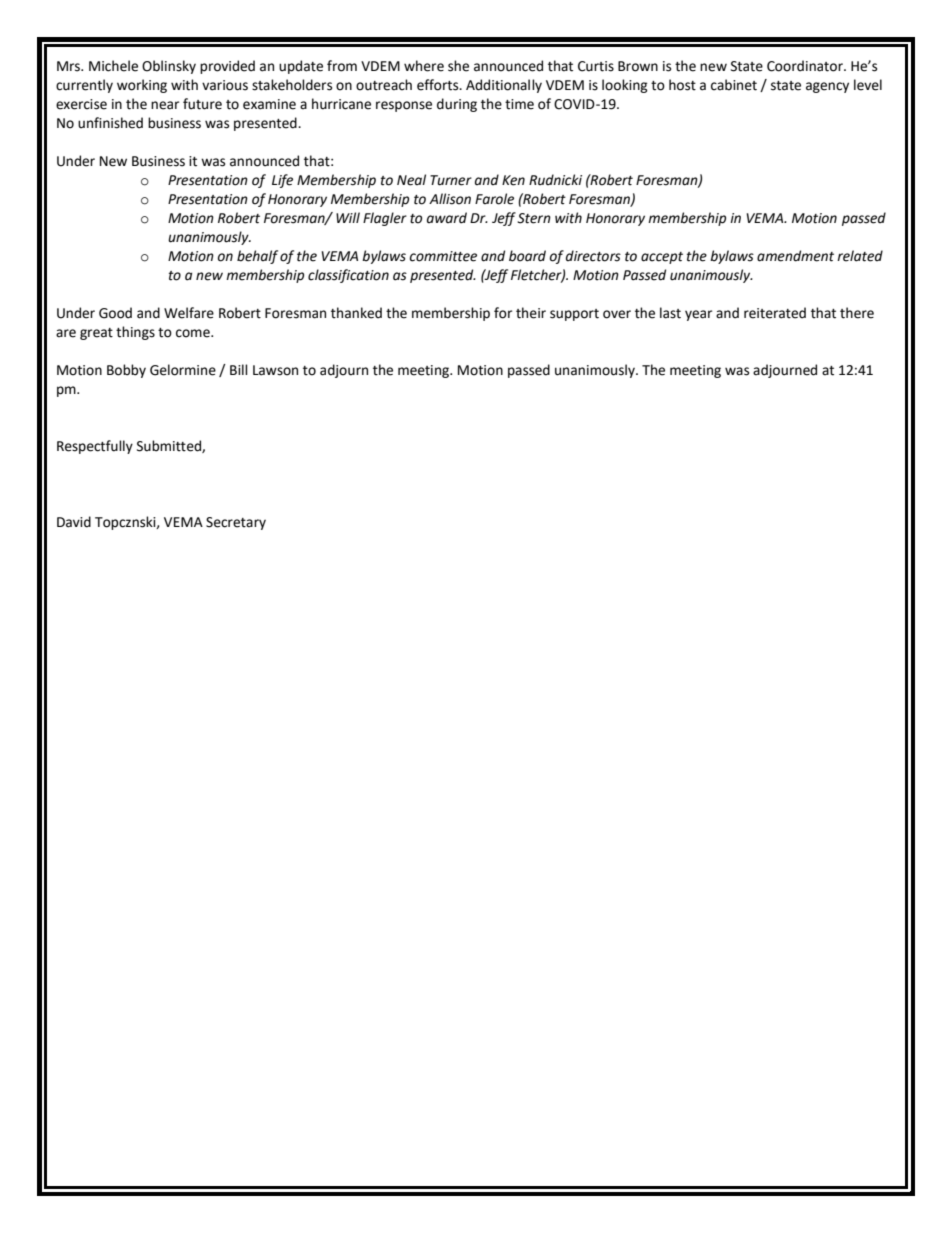 Image resolution: width=952 pixels, height=1233 pixels. Describe the element at coordinates (775, 313) in the screenshot. I see `reiterated` at that location.
